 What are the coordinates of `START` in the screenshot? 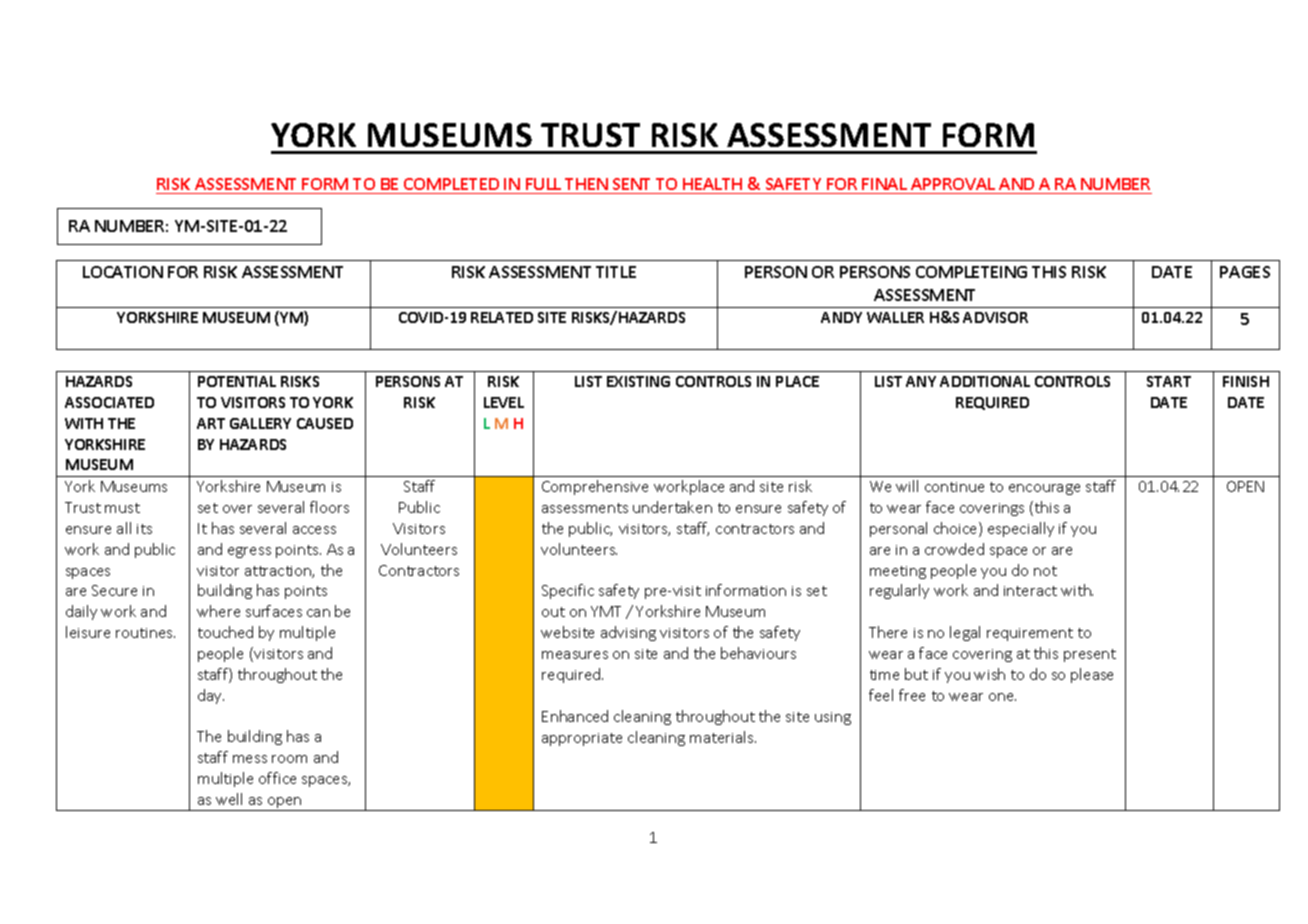 It's located at (1169, 381).
